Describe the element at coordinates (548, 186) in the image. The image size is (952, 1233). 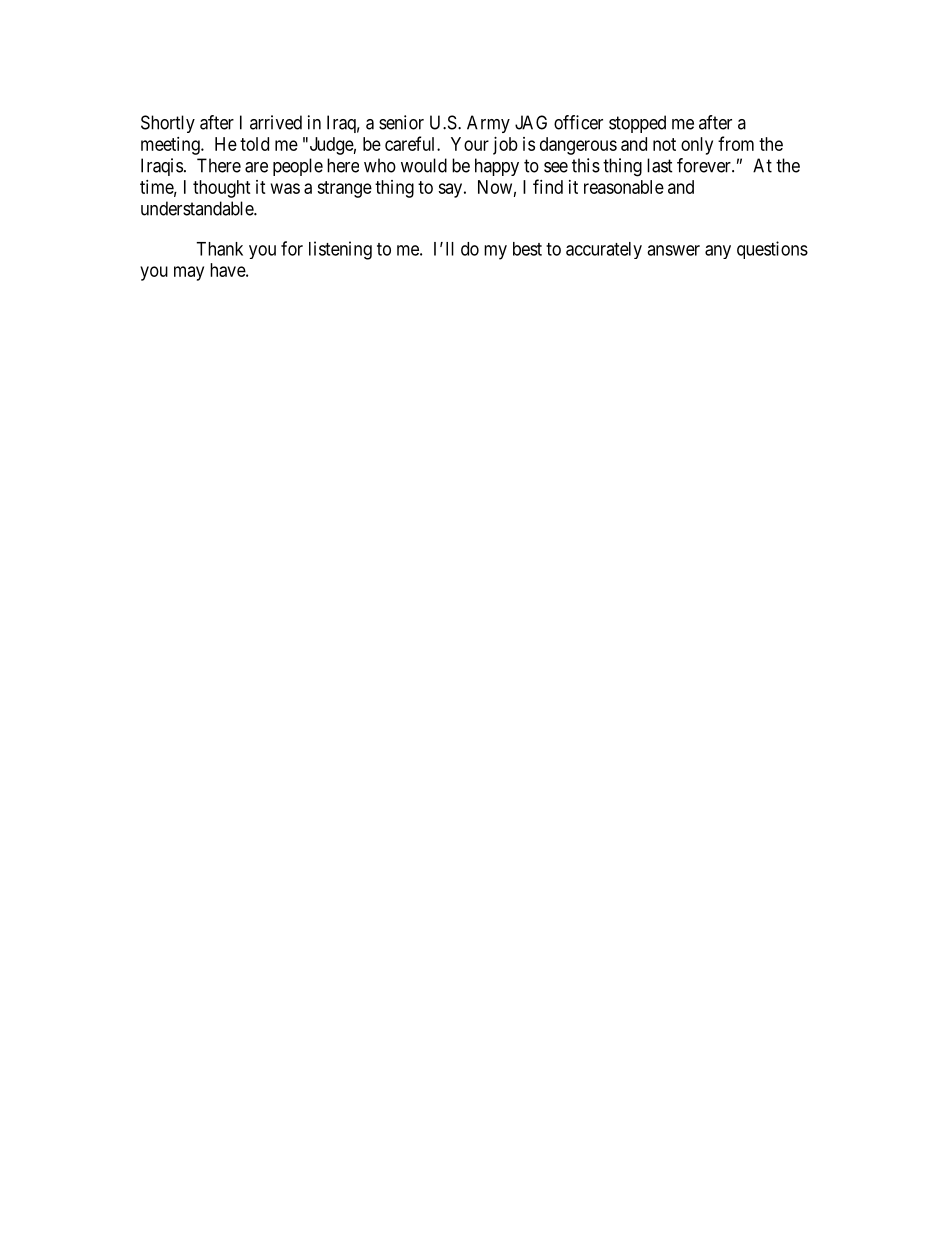
I see `find` at that location.
